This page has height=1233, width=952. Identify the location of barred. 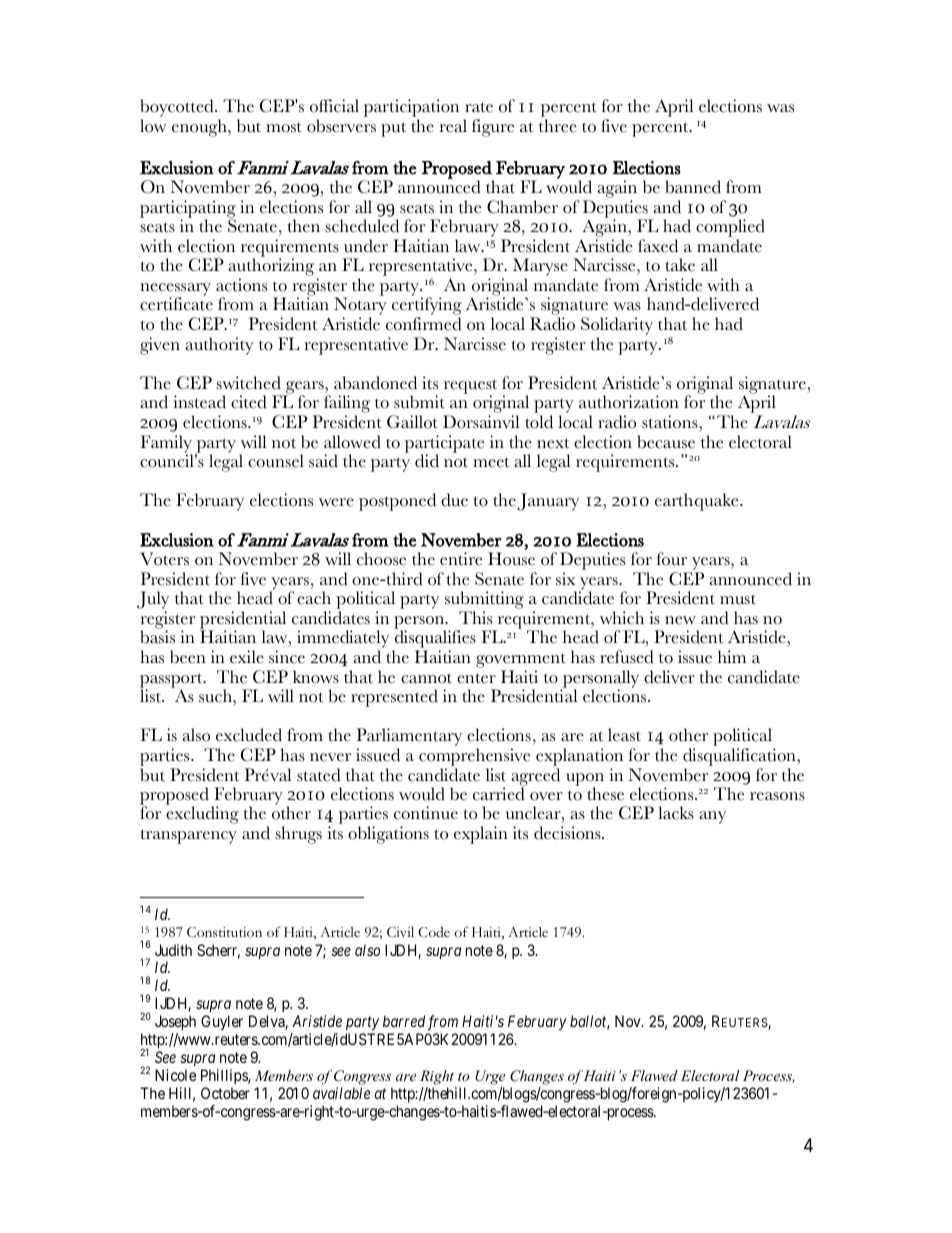
(404, 1021).
